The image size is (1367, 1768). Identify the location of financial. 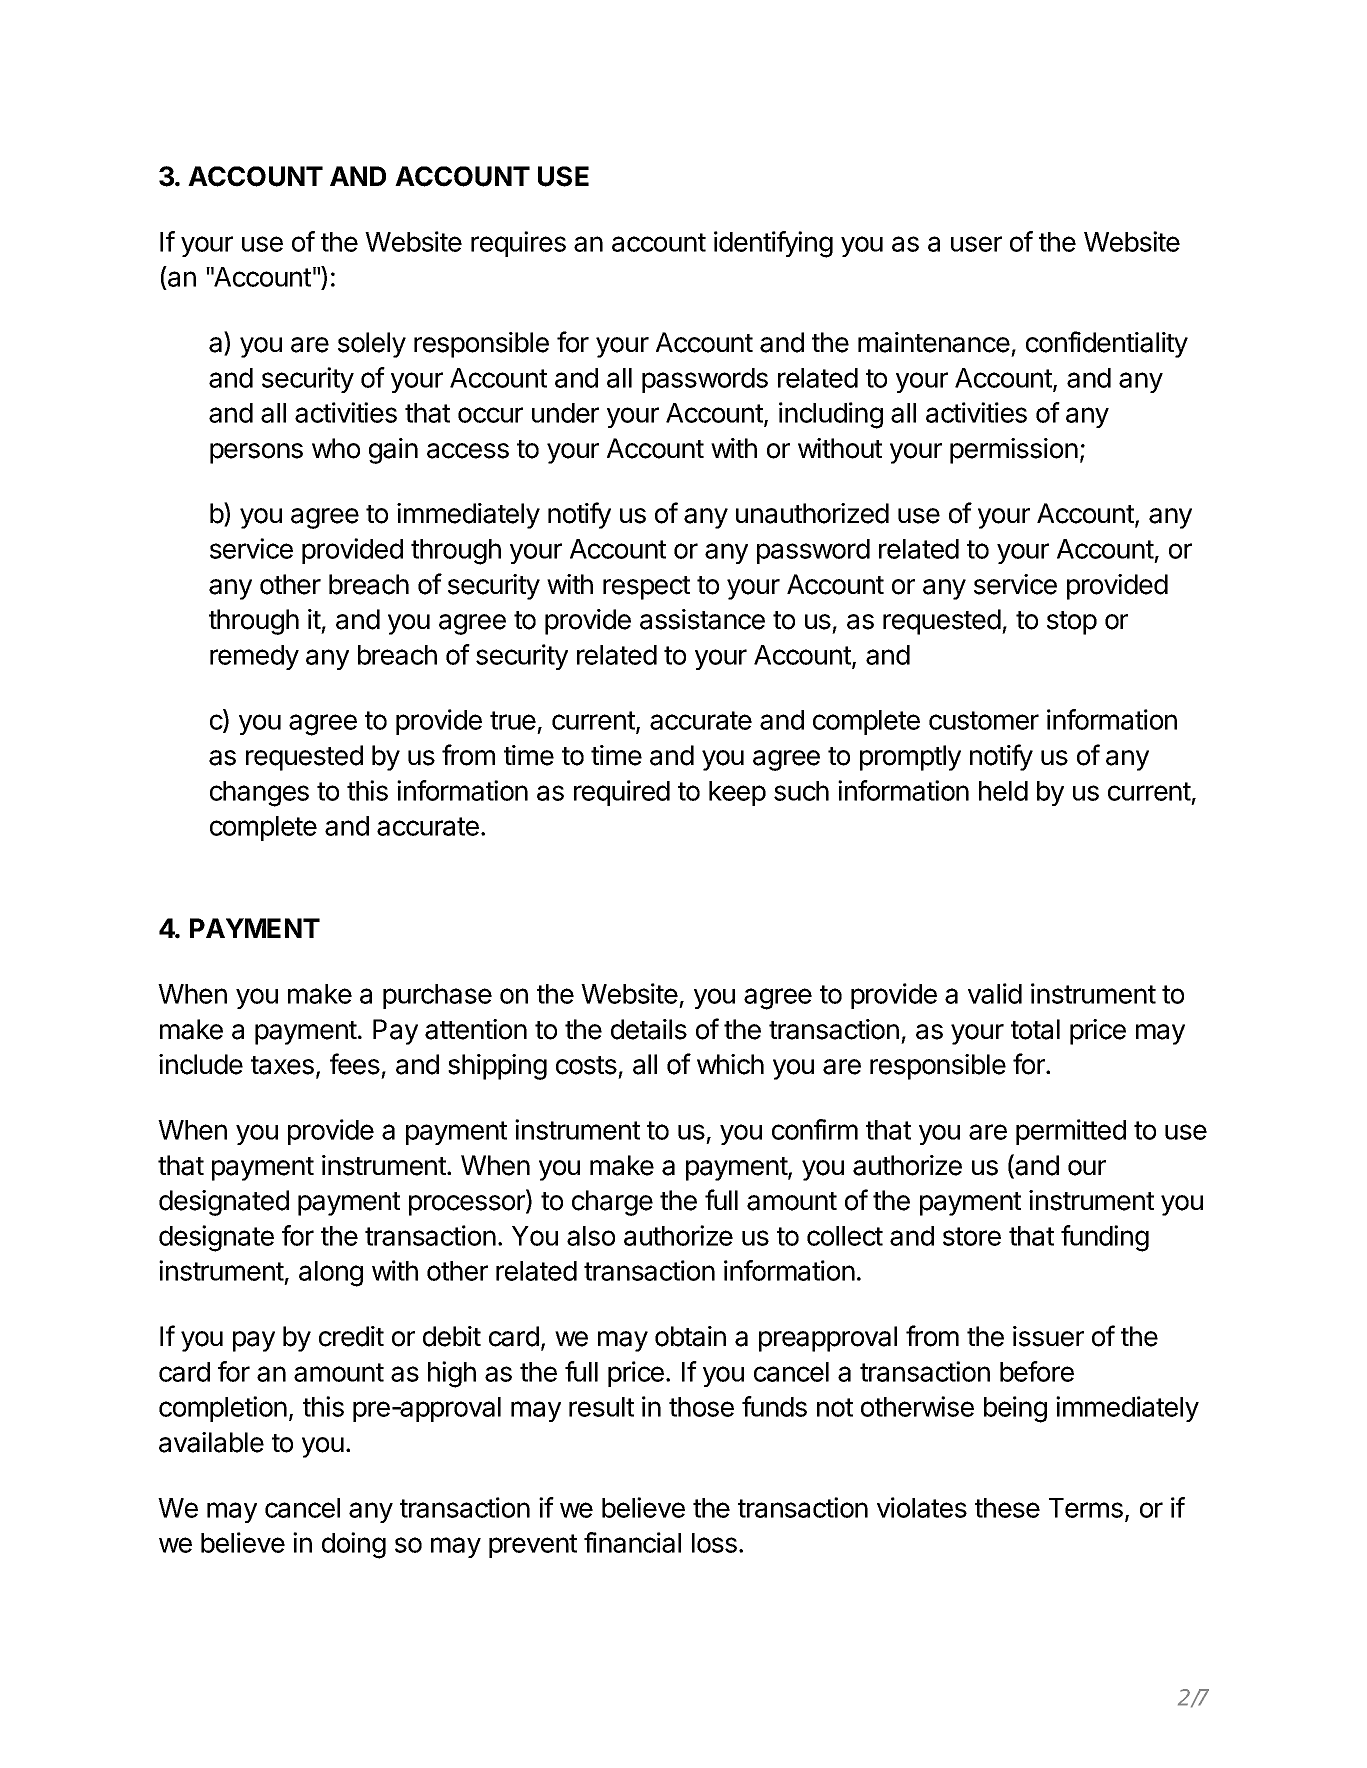
(632, 1542).
